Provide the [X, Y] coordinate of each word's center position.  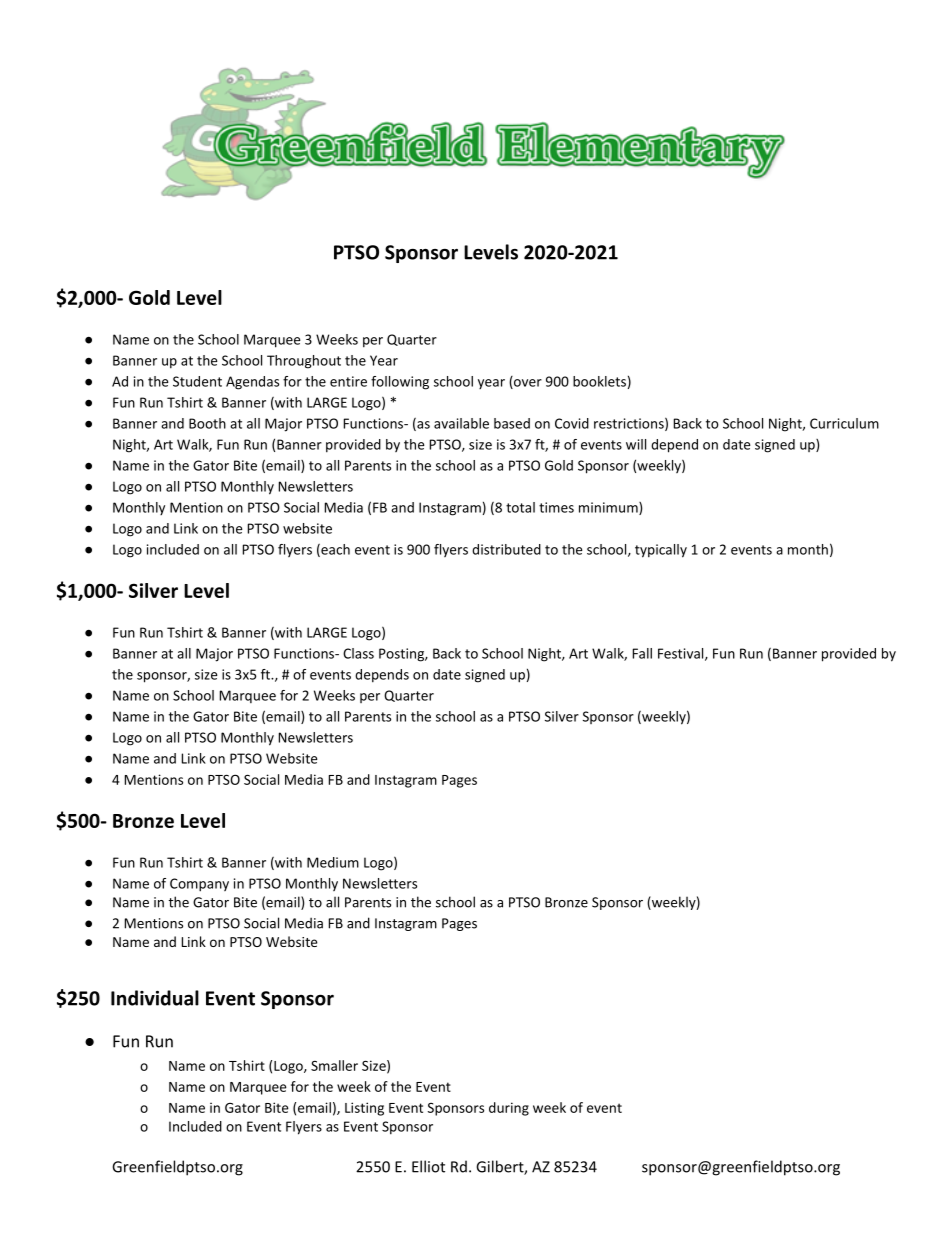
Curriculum [844, 423]
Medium [333, 862]
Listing [364, 1109]
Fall [642, 653]
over [527, 384]
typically [661, 551]
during [509, 1109]
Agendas [252, 383]
